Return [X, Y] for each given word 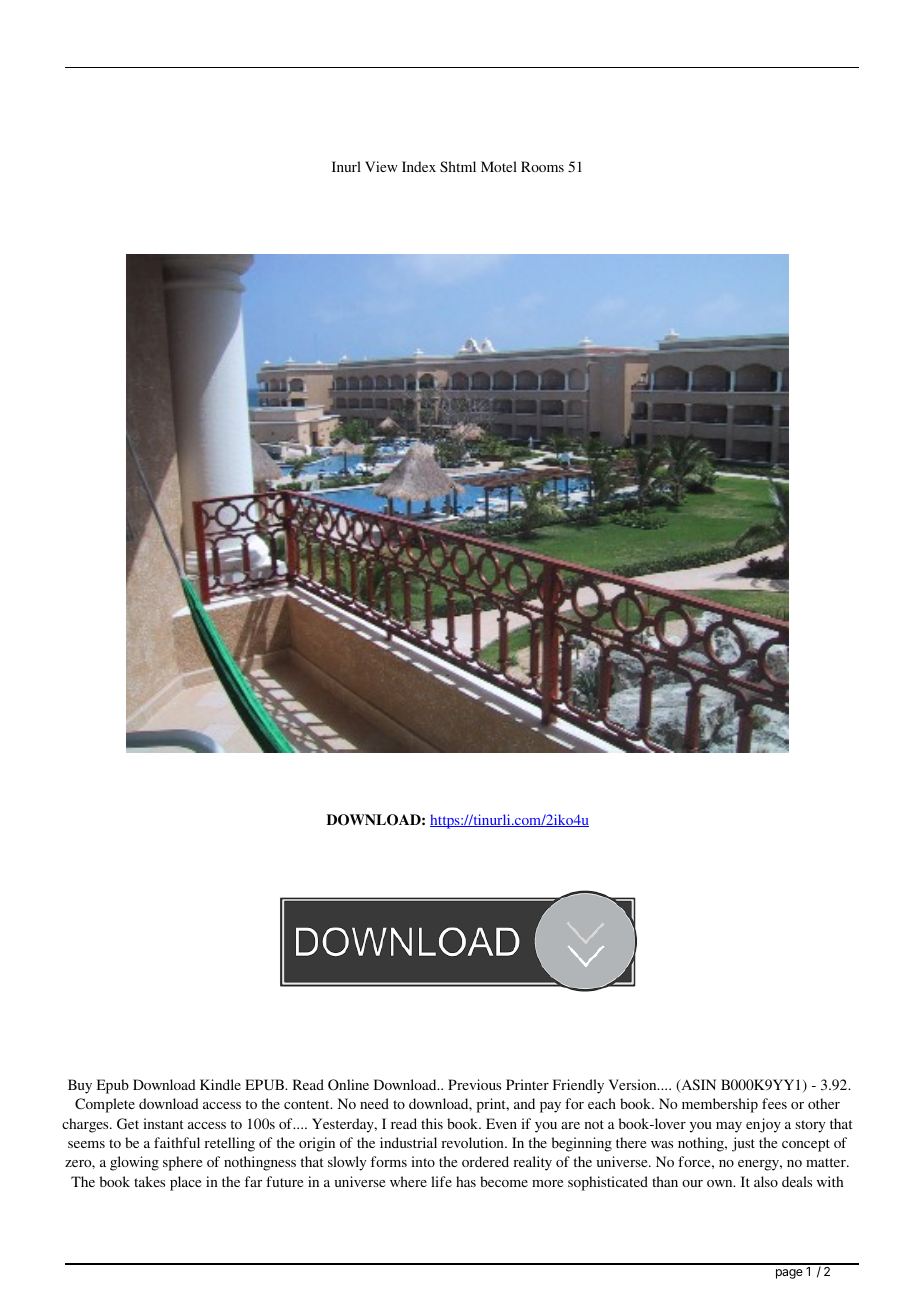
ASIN [697, 1086]
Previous [474, 1084]
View [381, 166]
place [185, 1183]
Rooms [542, 166]
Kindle [220, 1084]
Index [419, 166]
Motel [499, 166]
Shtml [458, 166]
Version [634, 1084]
